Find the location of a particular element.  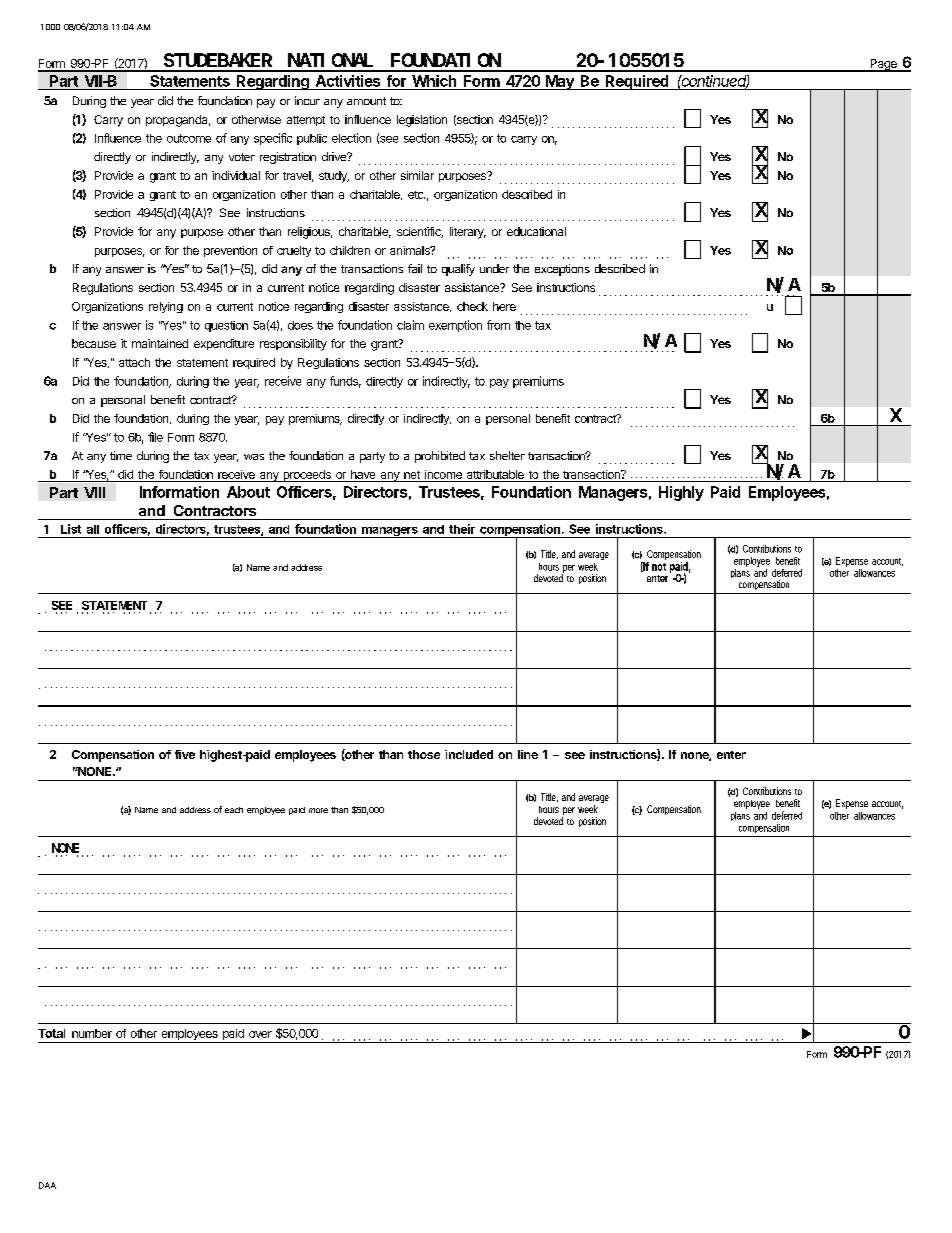

DAA is located at coordinates (47, 1185).
